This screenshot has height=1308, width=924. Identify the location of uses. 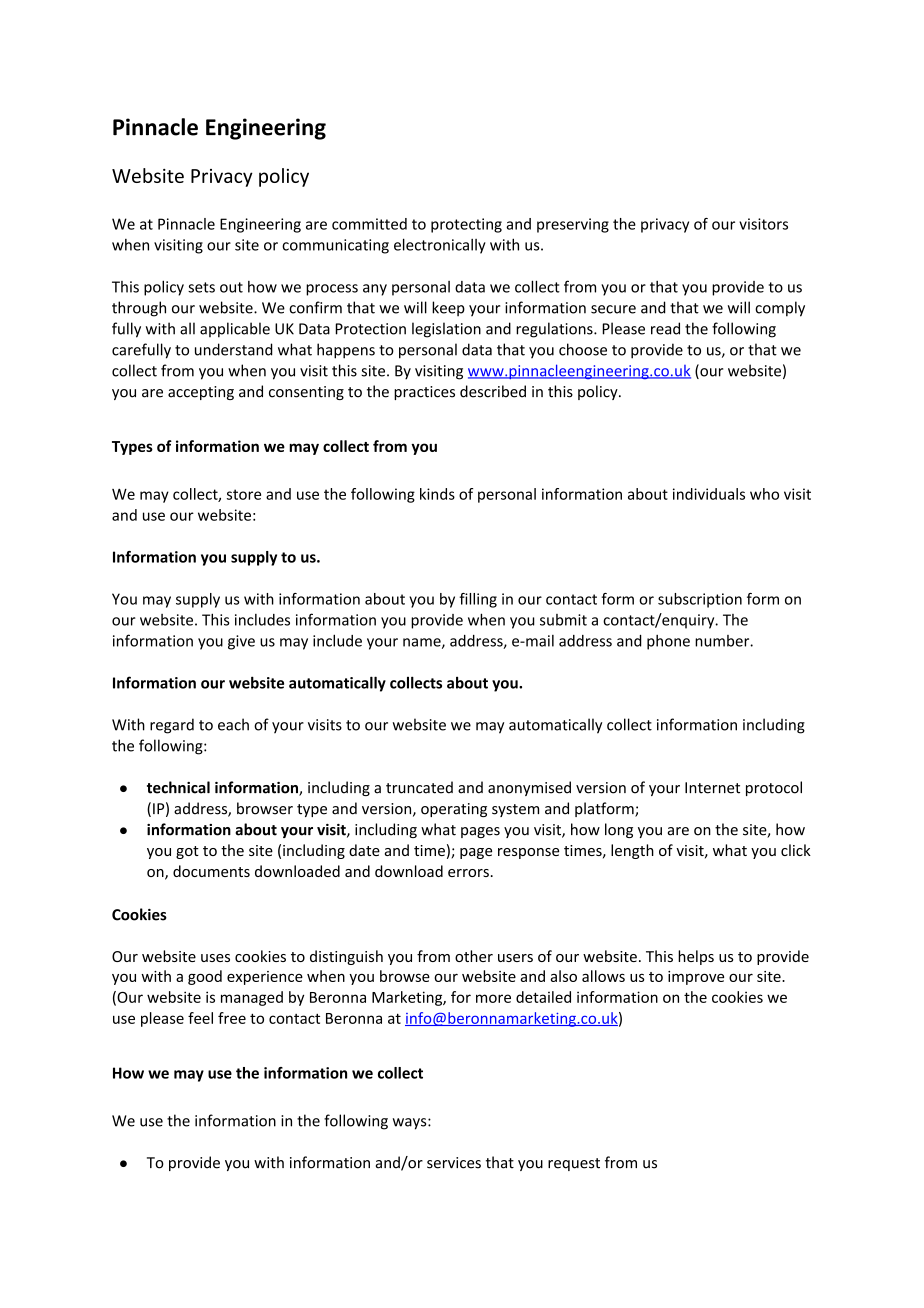
(215, 958).
